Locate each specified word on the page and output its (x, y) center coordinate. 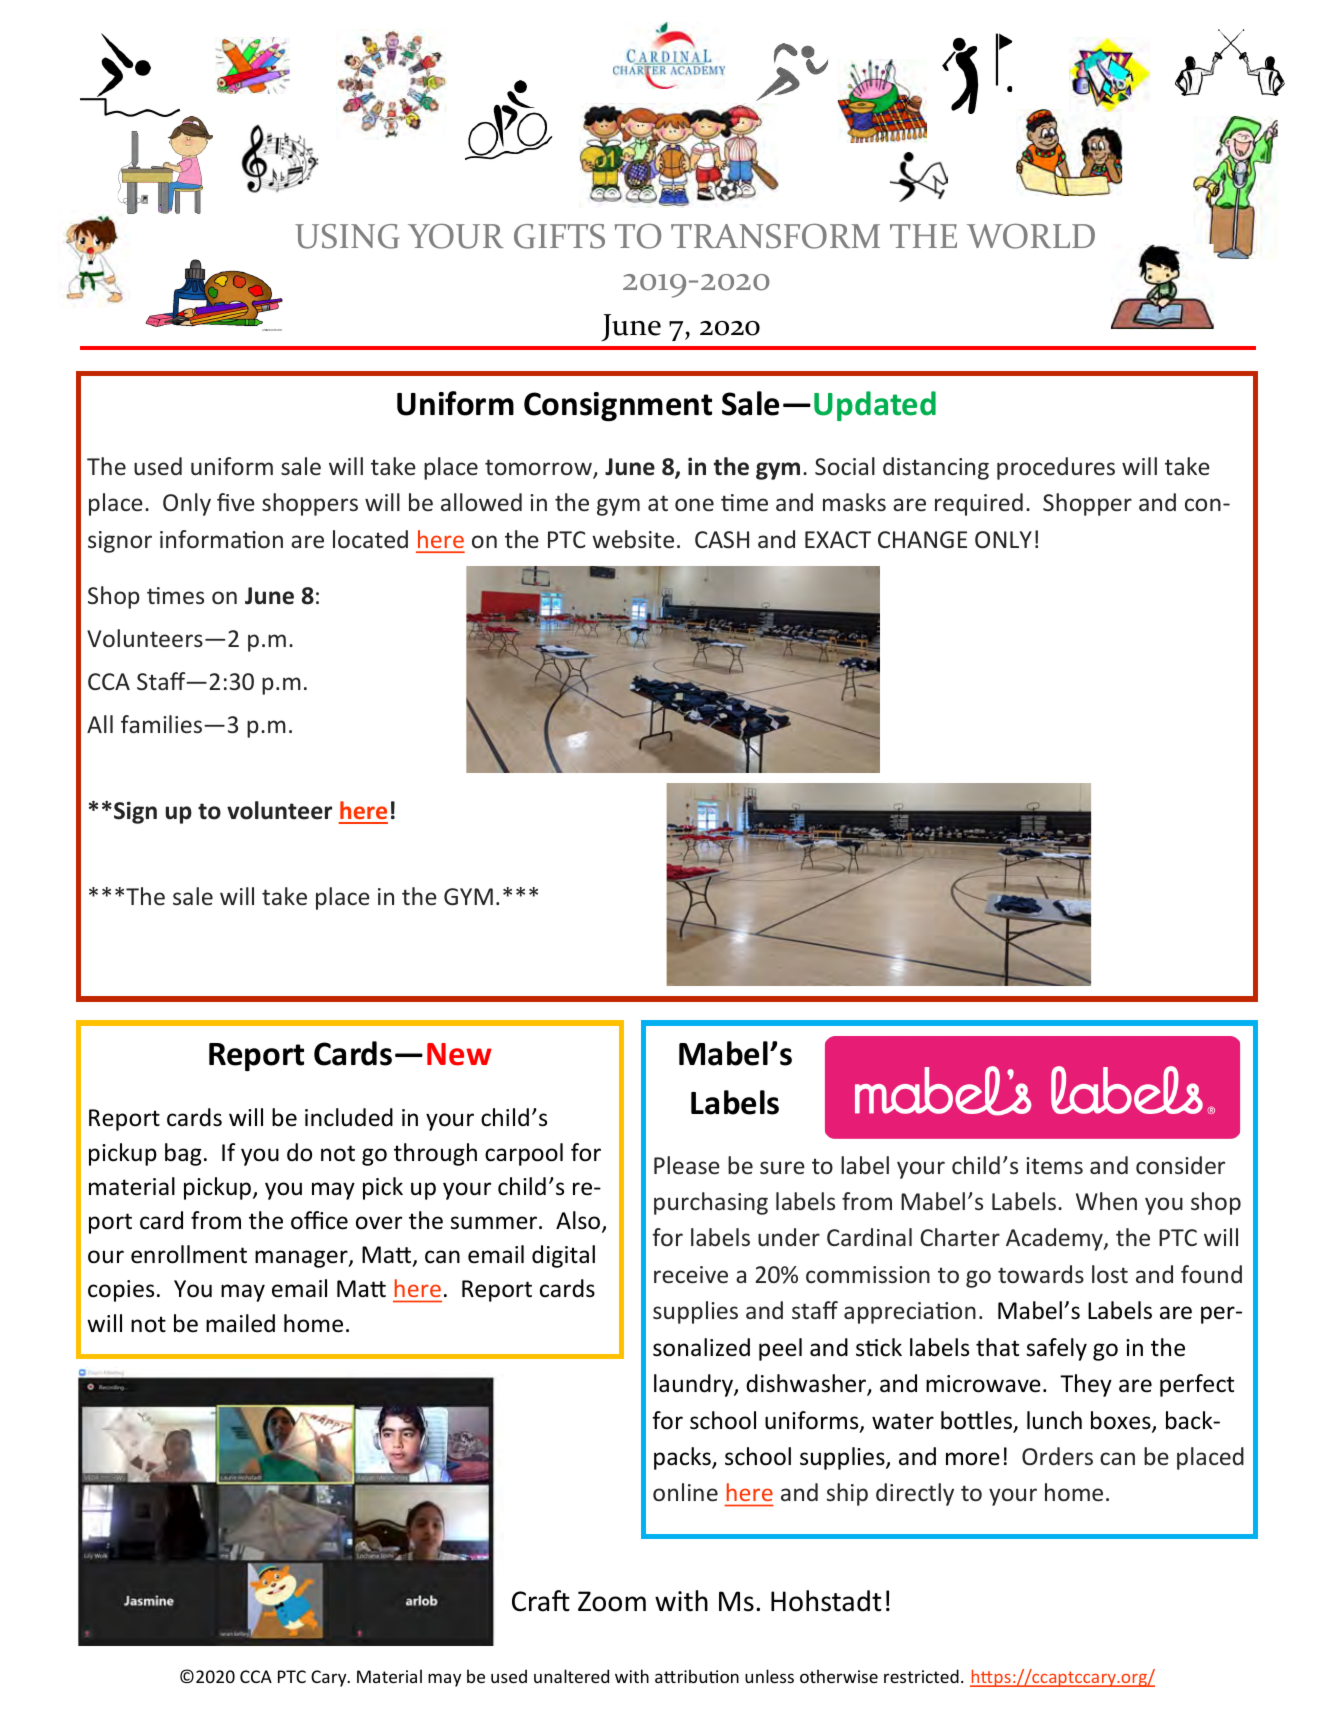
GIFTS (559, 236)
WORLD (1031, 236)
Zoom (612, 1601)
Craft (541, 1601)
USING (347, 236)
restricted (921, 1676)
